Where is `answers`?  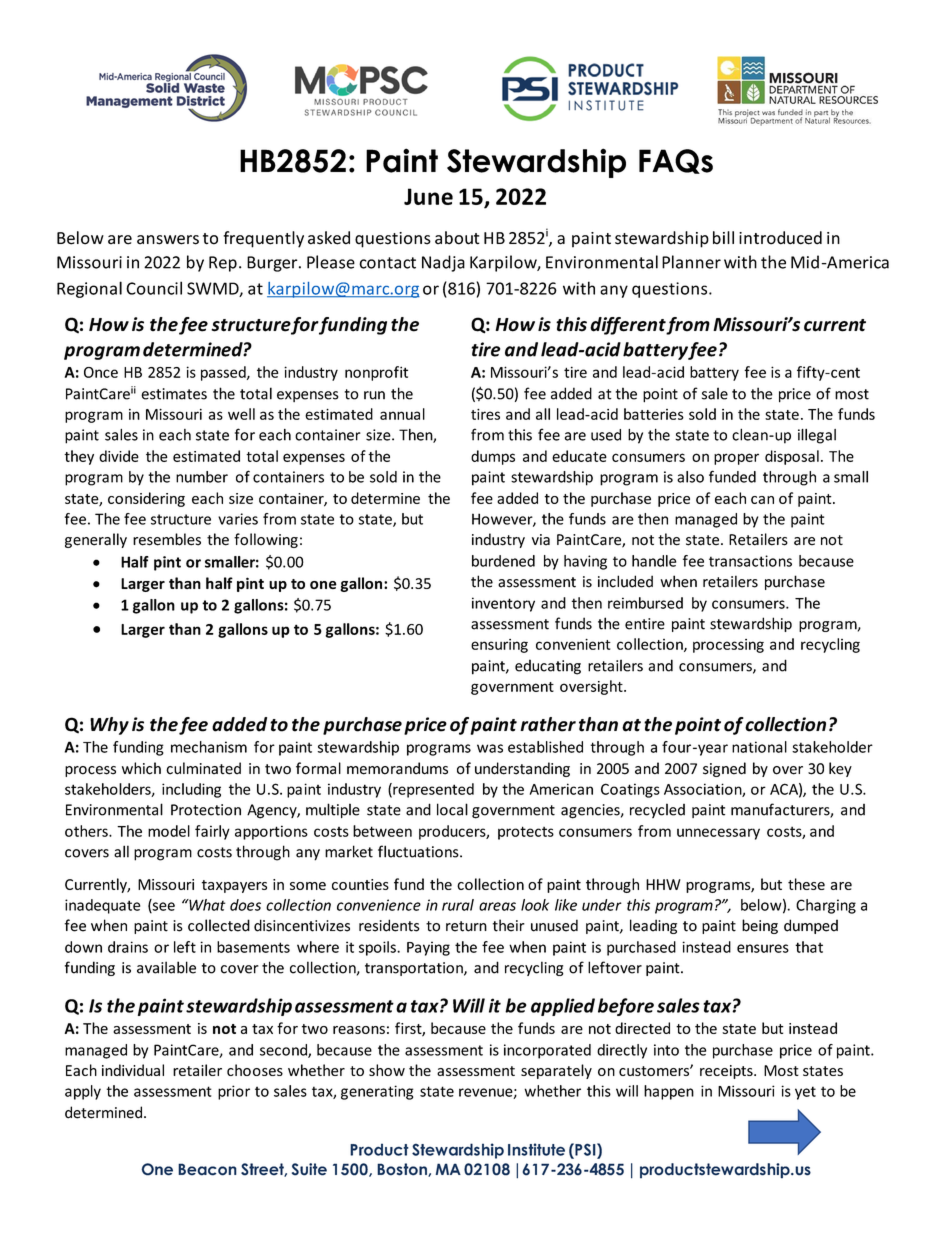
answers is located at coordinates (168, 240).
